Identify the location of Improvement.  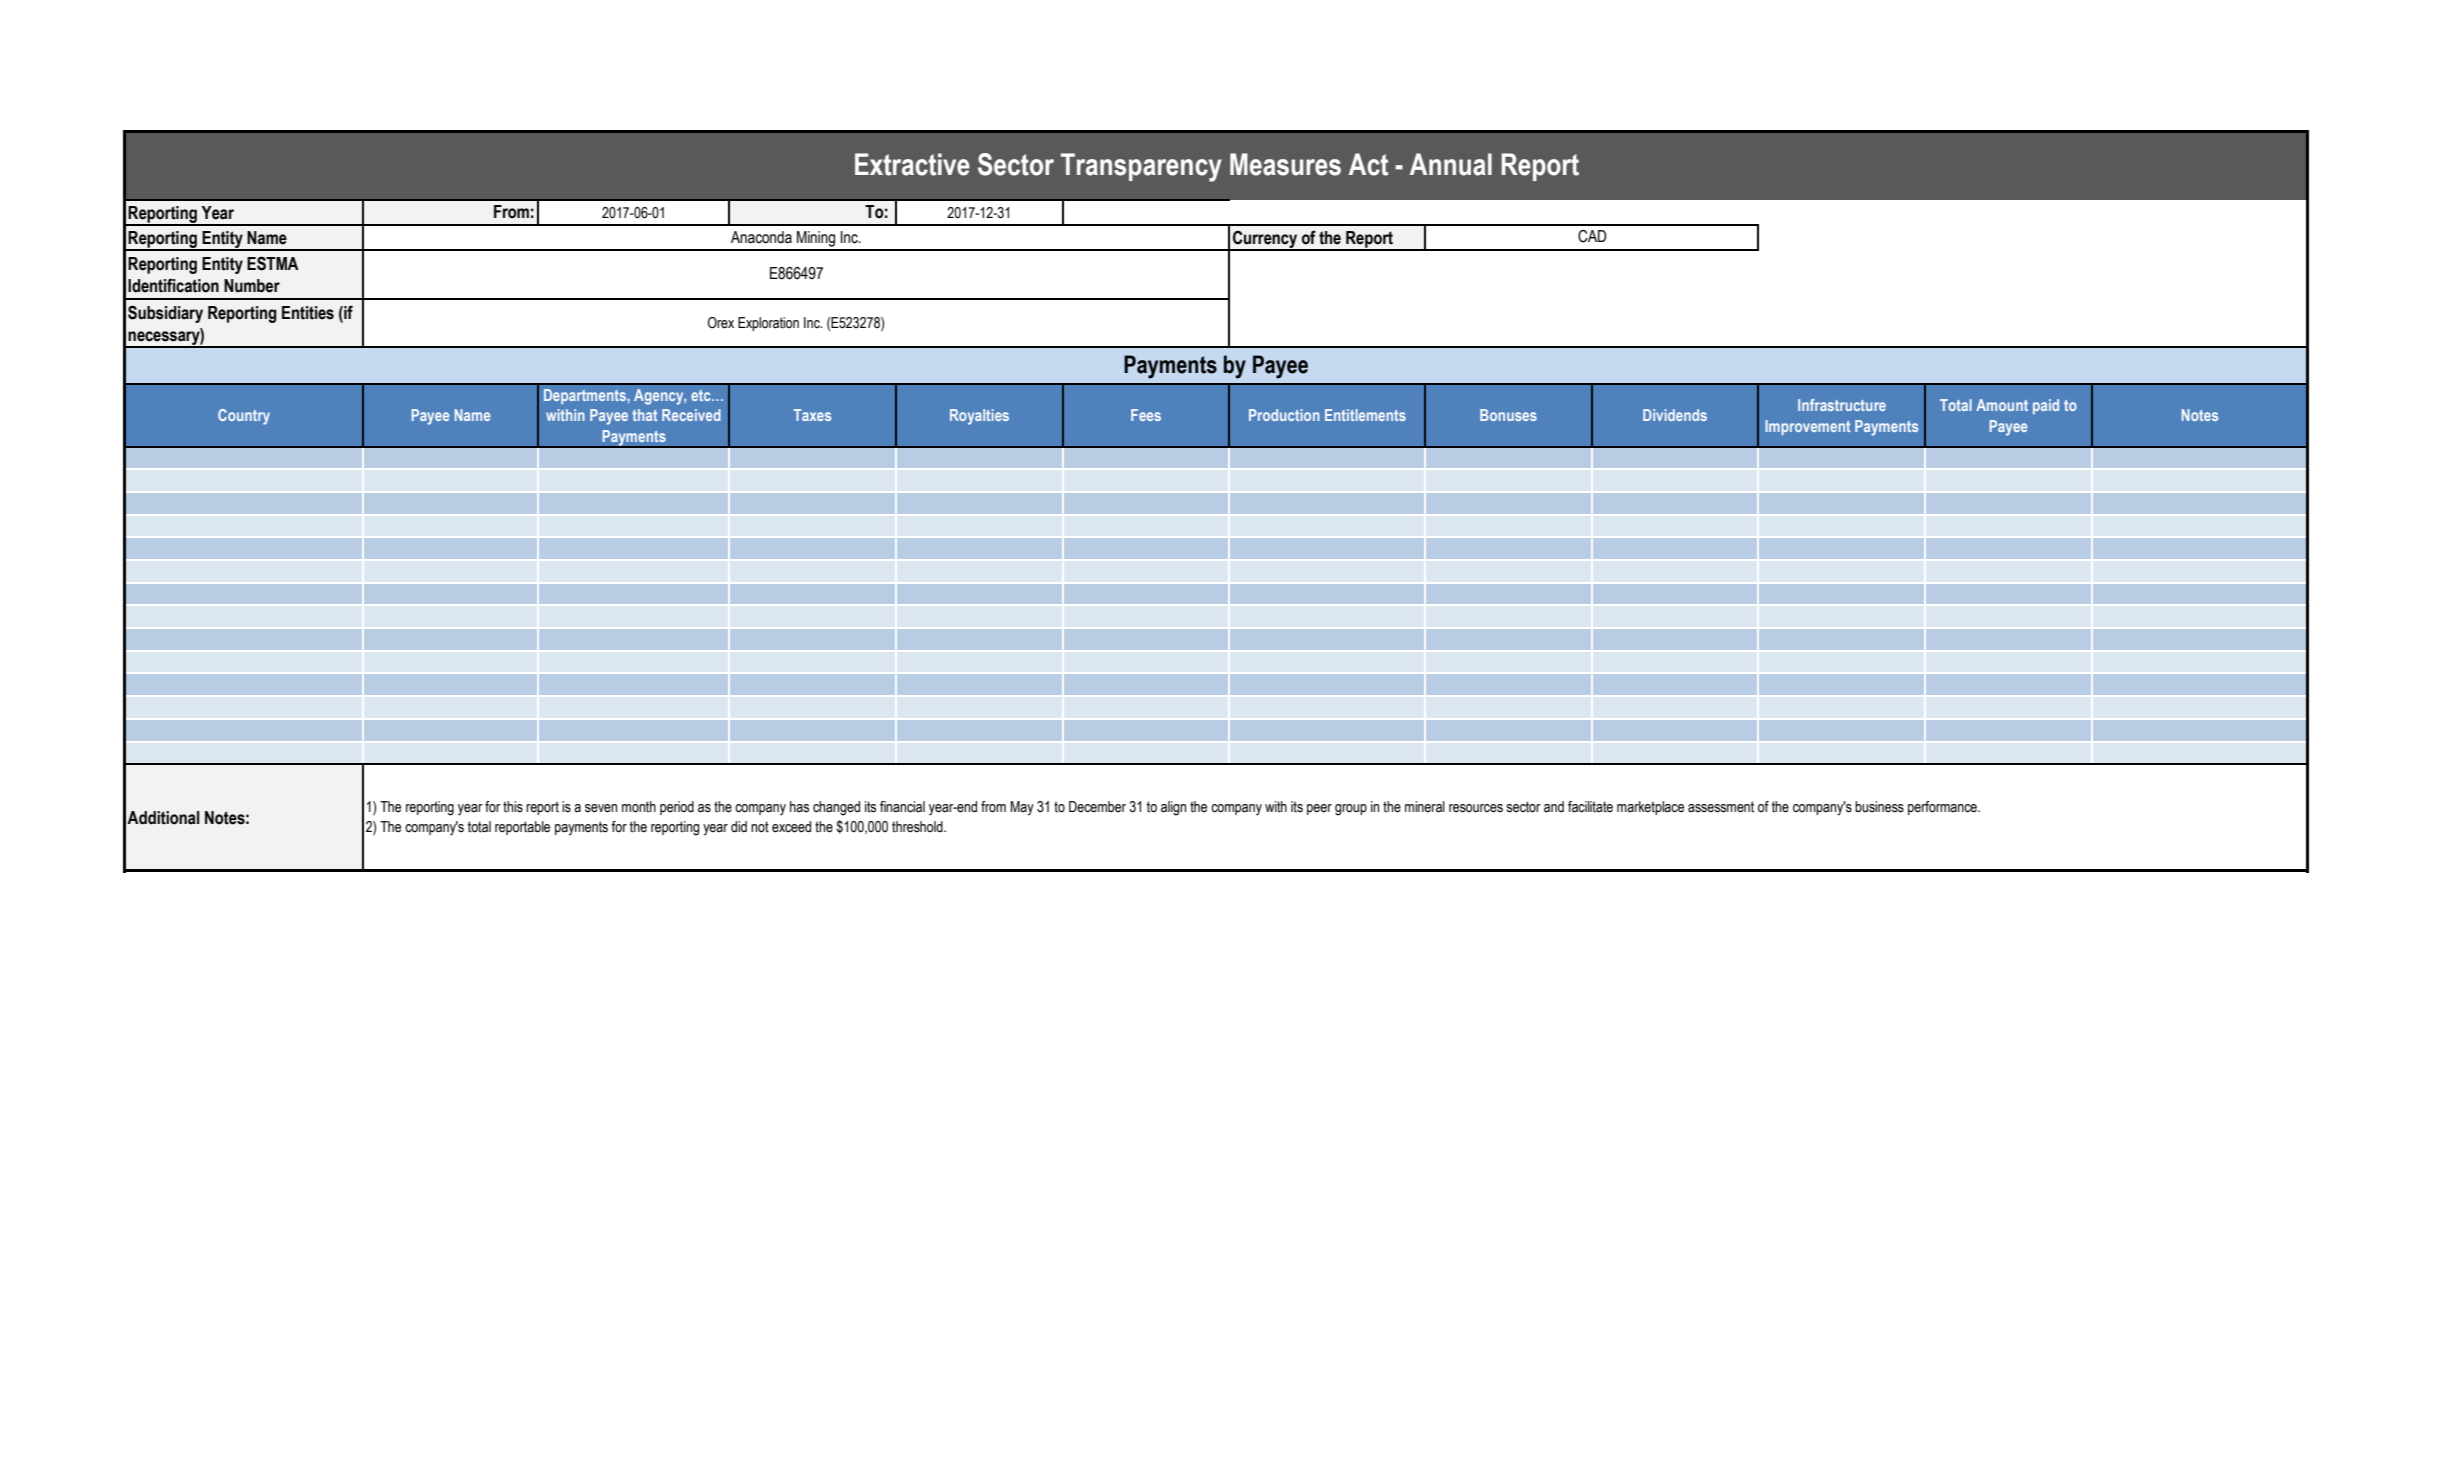
(1807, 427).
